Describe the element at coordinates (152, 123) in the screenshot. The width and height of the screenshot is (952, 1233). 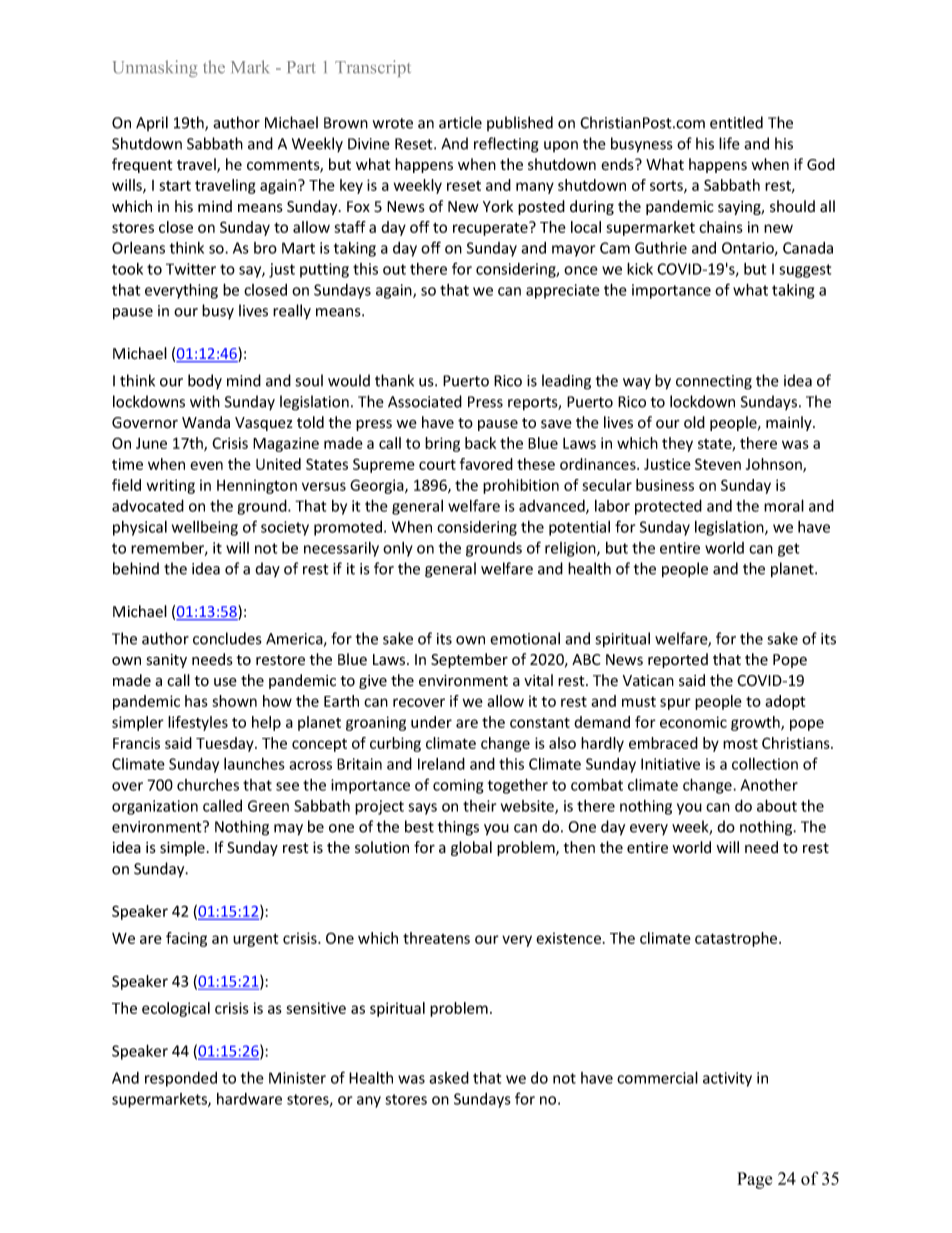
I see `April` at that location.
